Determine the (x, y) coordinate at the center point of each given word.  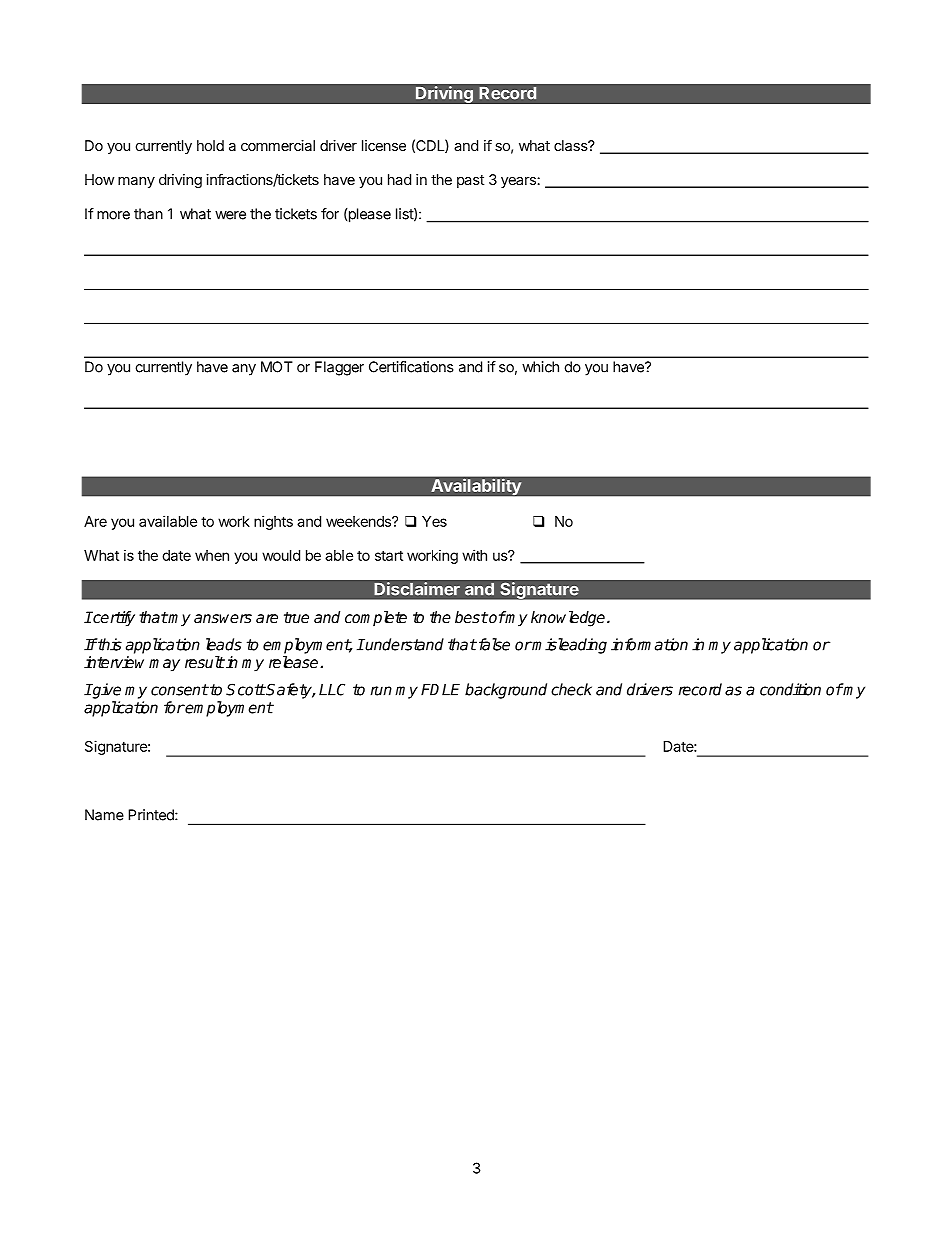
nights (273, 522)
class (571, 145)
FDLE (440, 690)
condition (790, 689)
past (470, 181)
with (474, 555)
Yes (434, 521)
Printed (152, 815)
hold (210, 145)
